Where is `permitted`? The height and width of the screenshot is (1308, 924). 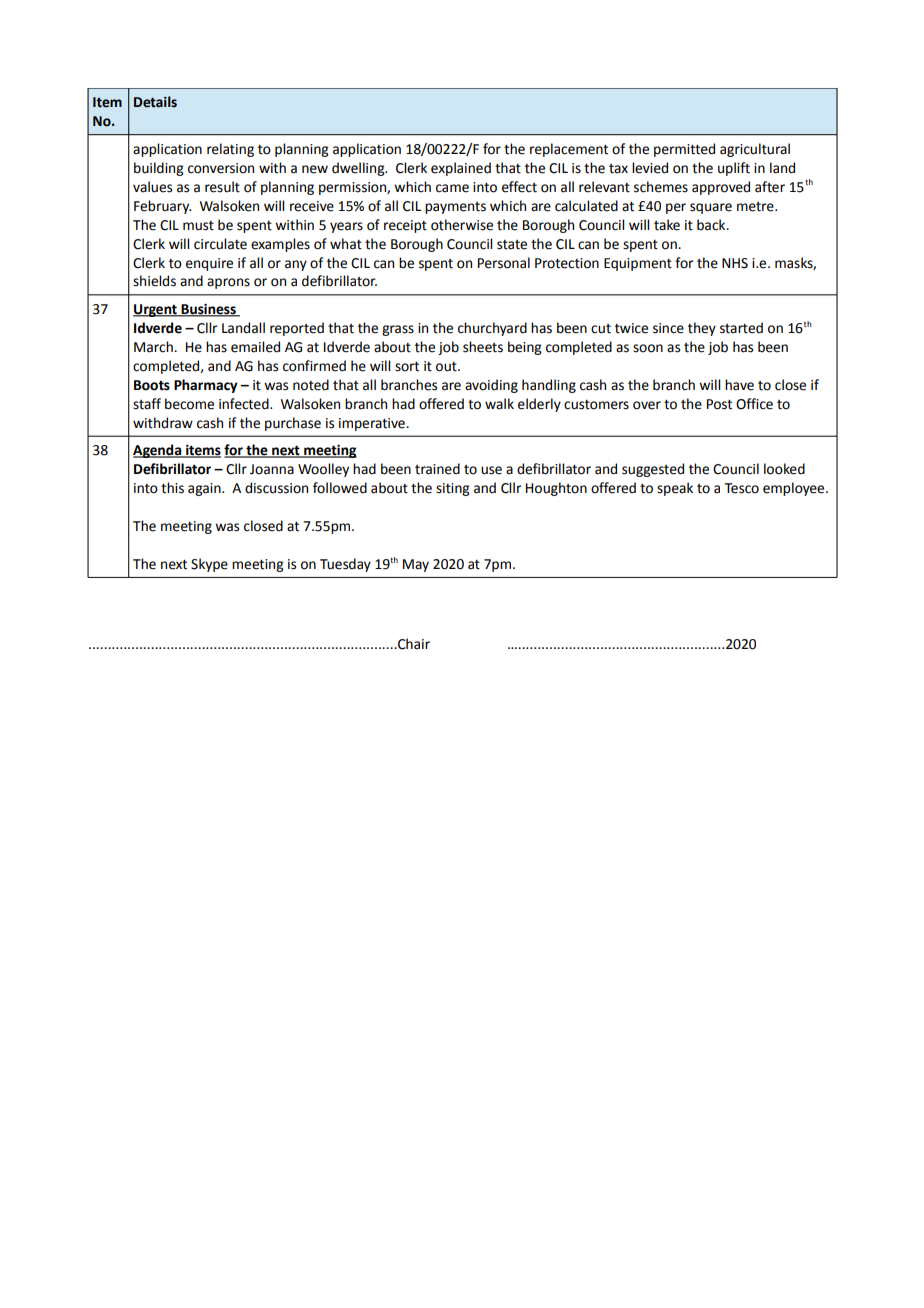 permitted is located at coordinates (684, 150).
